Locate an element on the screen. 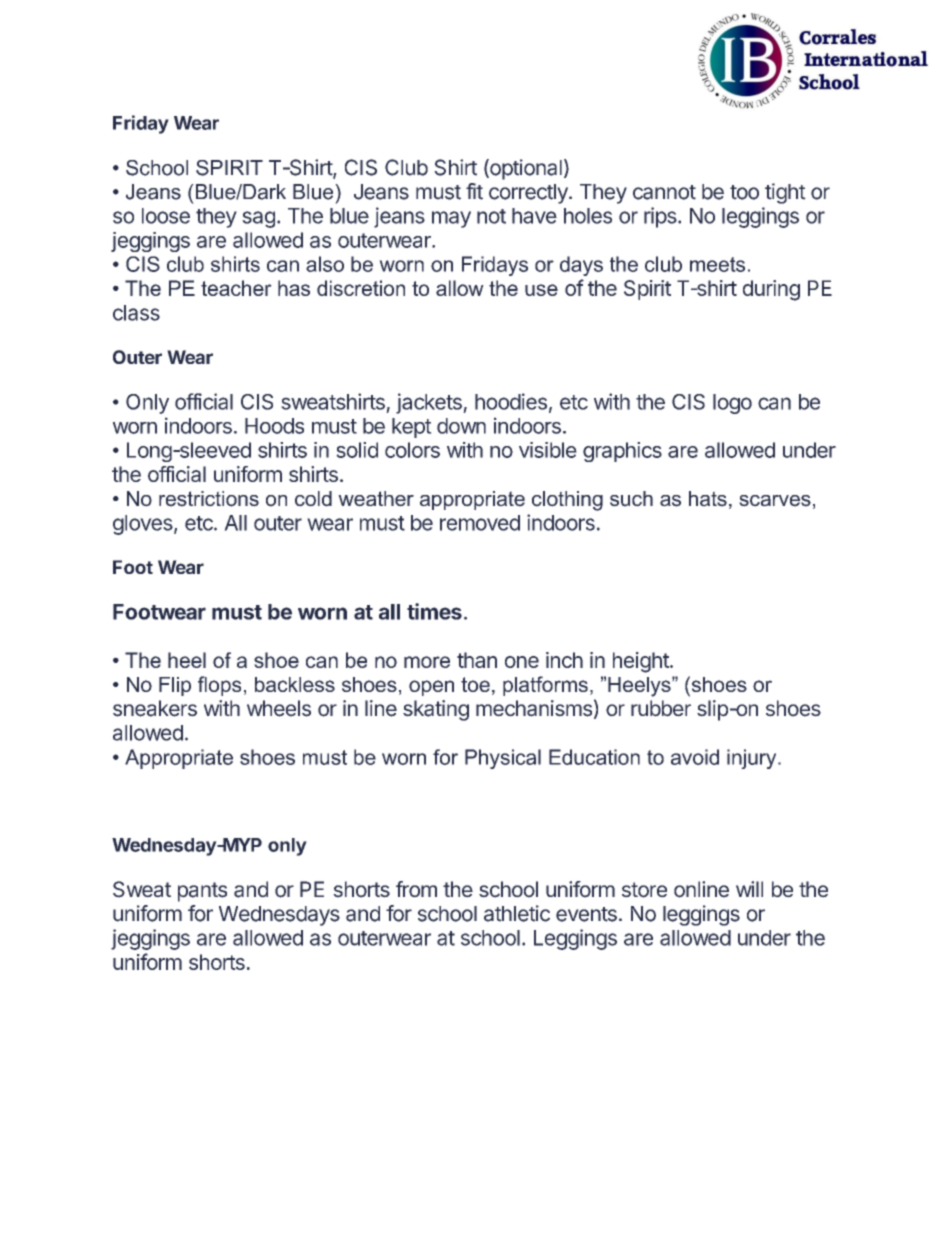 Image resolution: width=952 pixels, height=1233 pixels. jackets is located at coordinates (430, 403).
